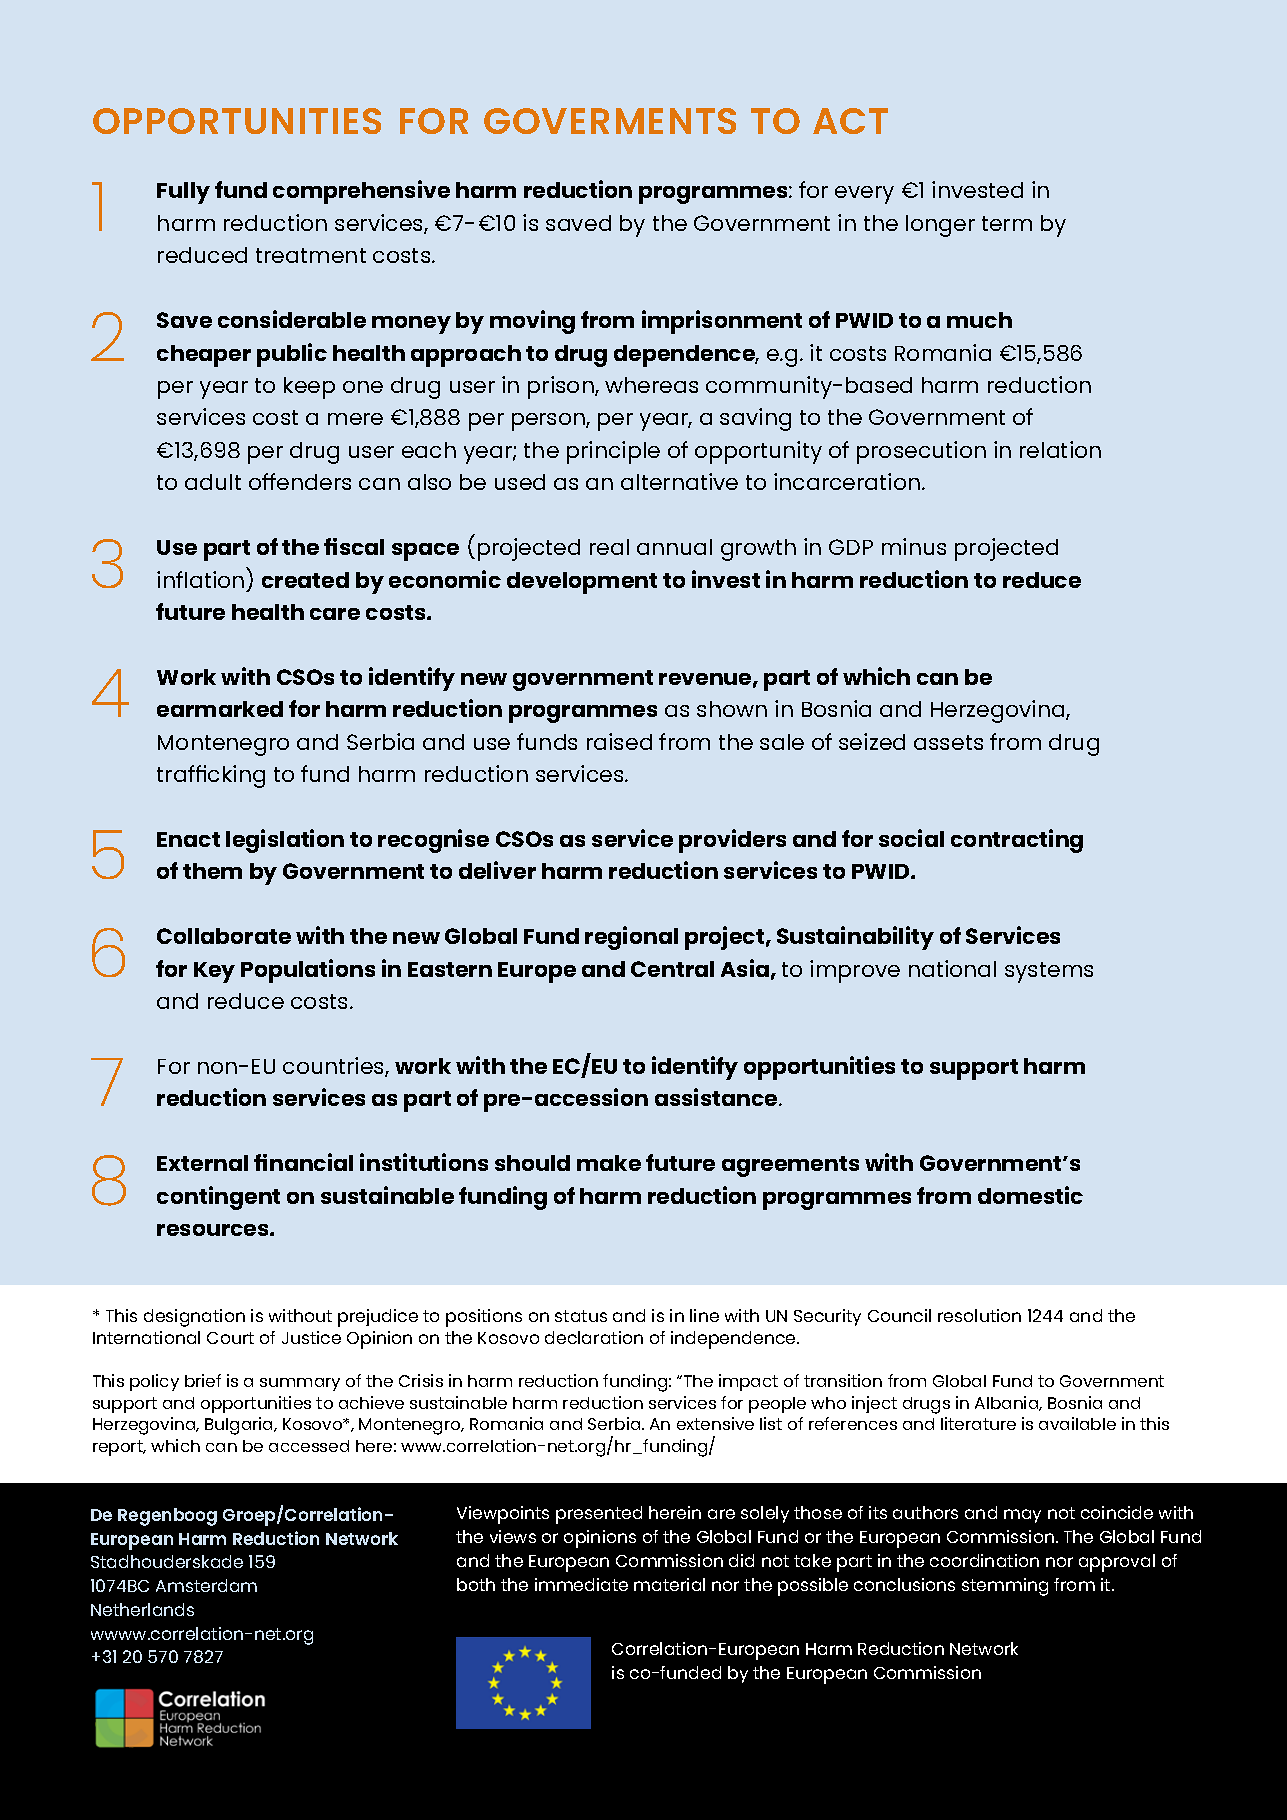 This page has height=1820, width=1287. I want to click on real, so click(609, 547).
